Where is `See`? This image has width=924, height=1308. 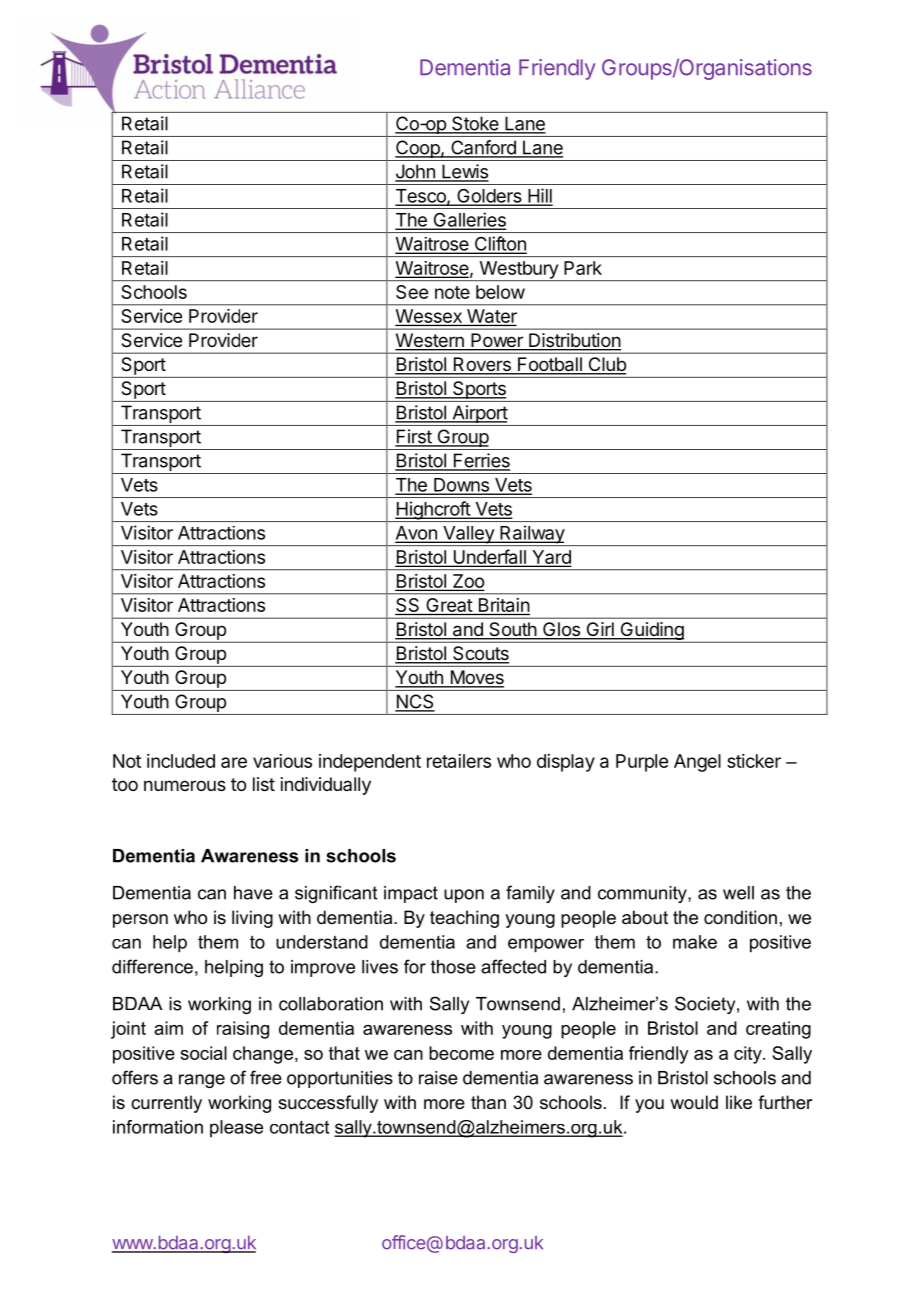 See is located at coordinates (412, 292).
